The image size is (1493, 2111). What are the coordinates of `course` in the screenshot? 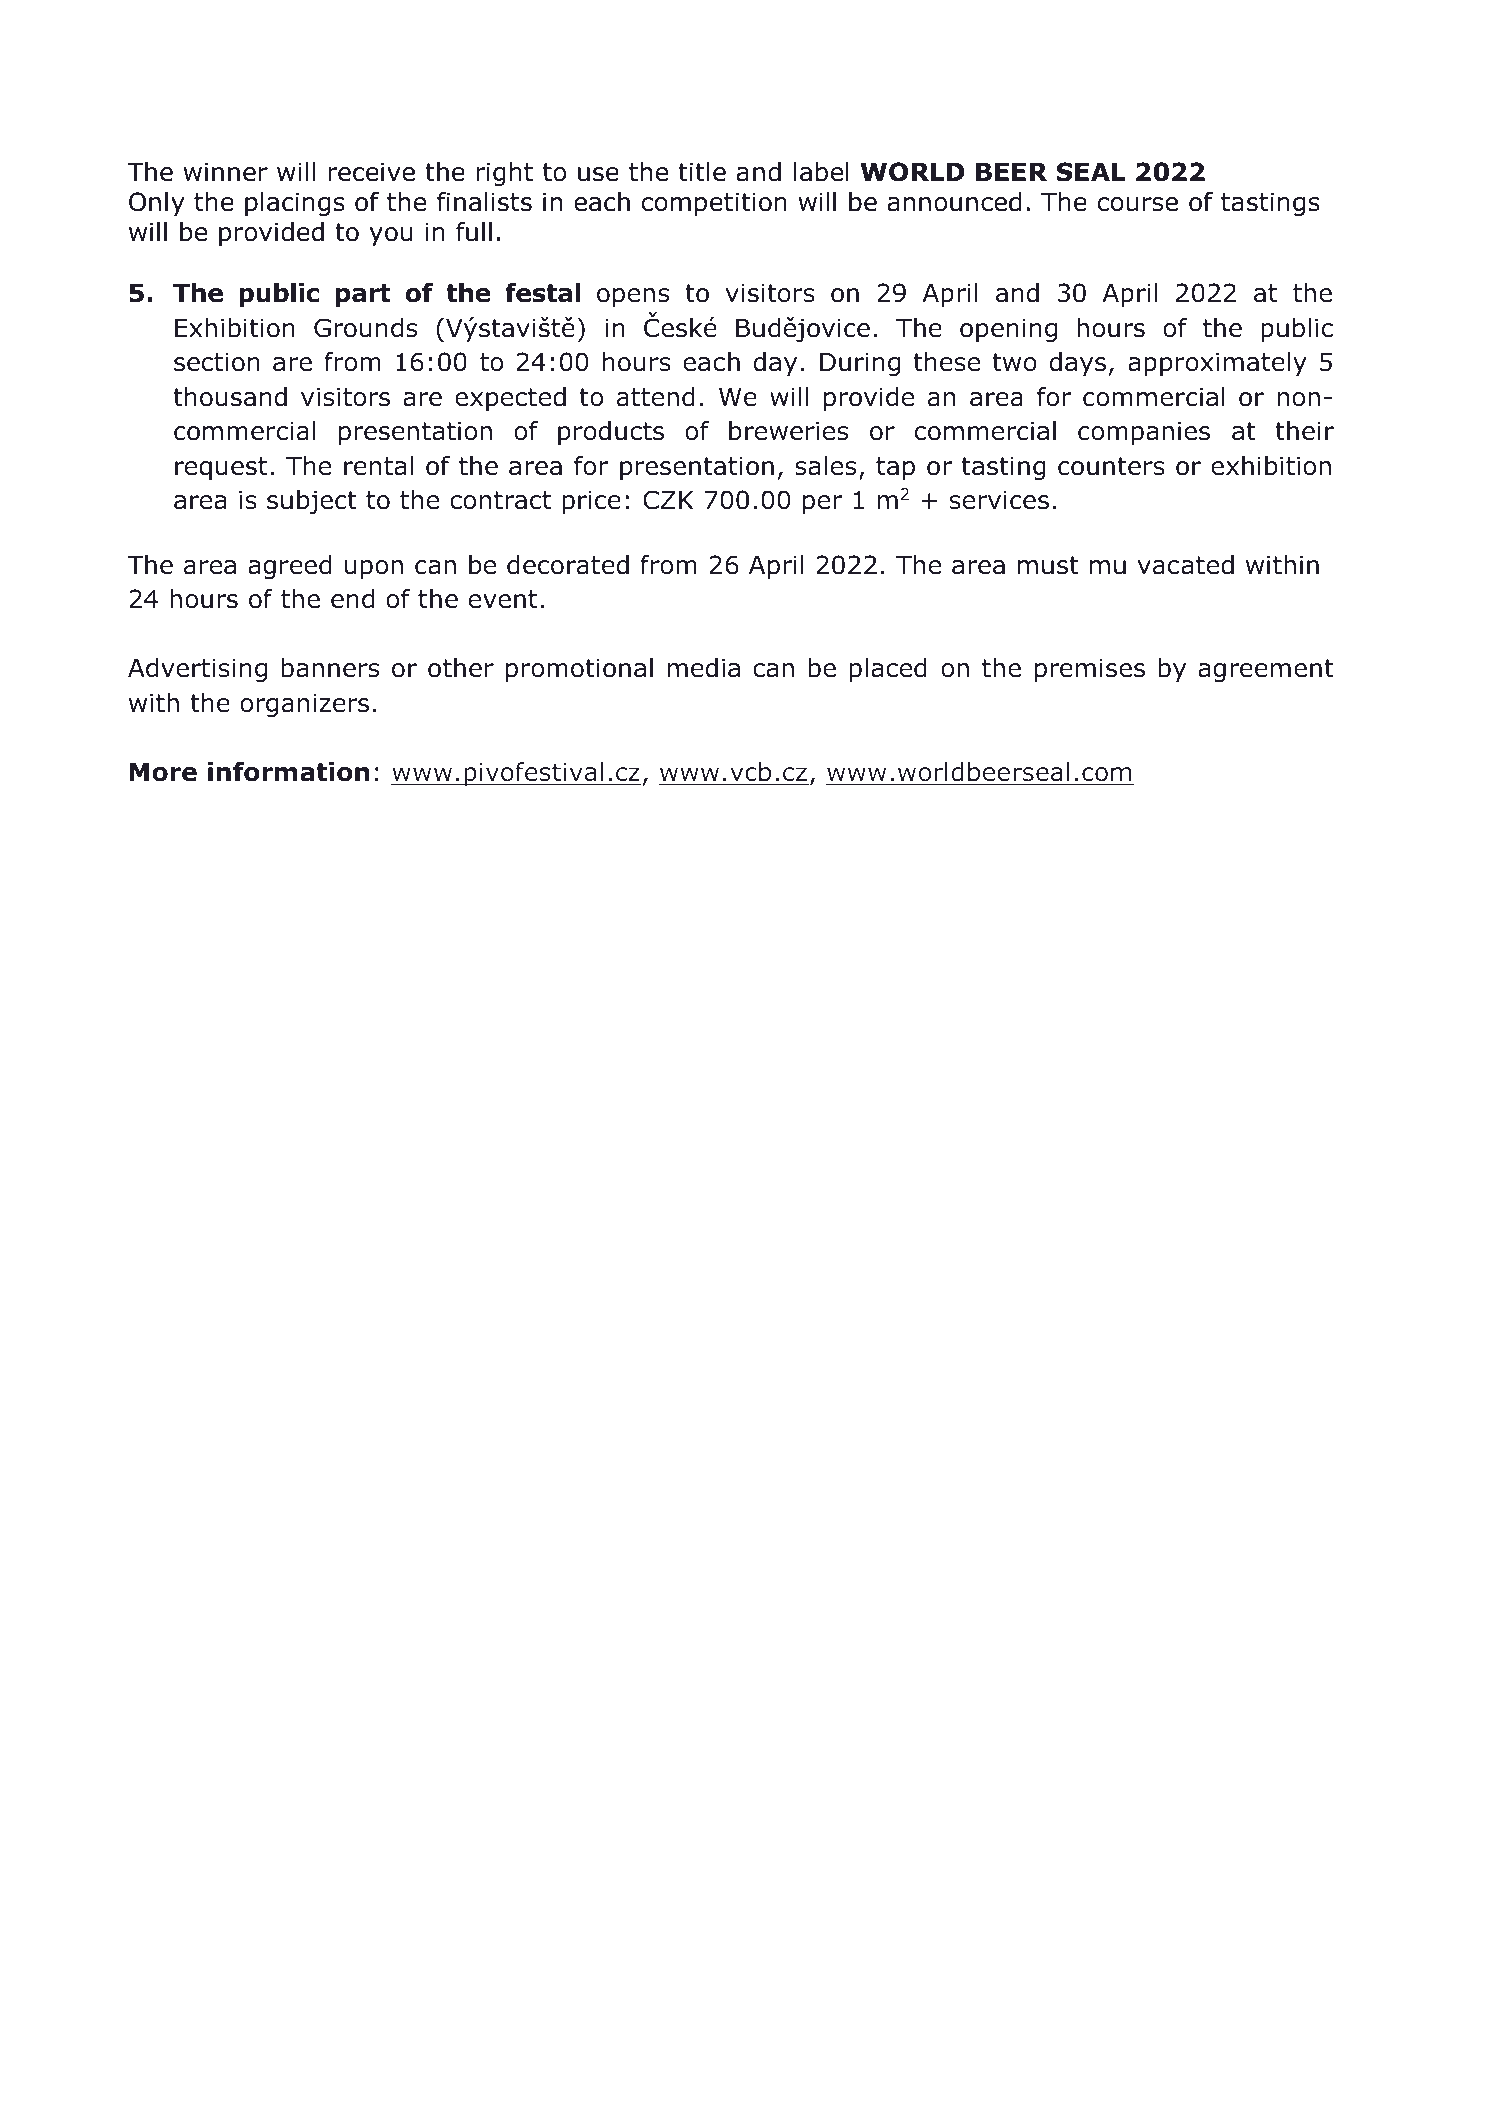 It's located at (1137, 204).
